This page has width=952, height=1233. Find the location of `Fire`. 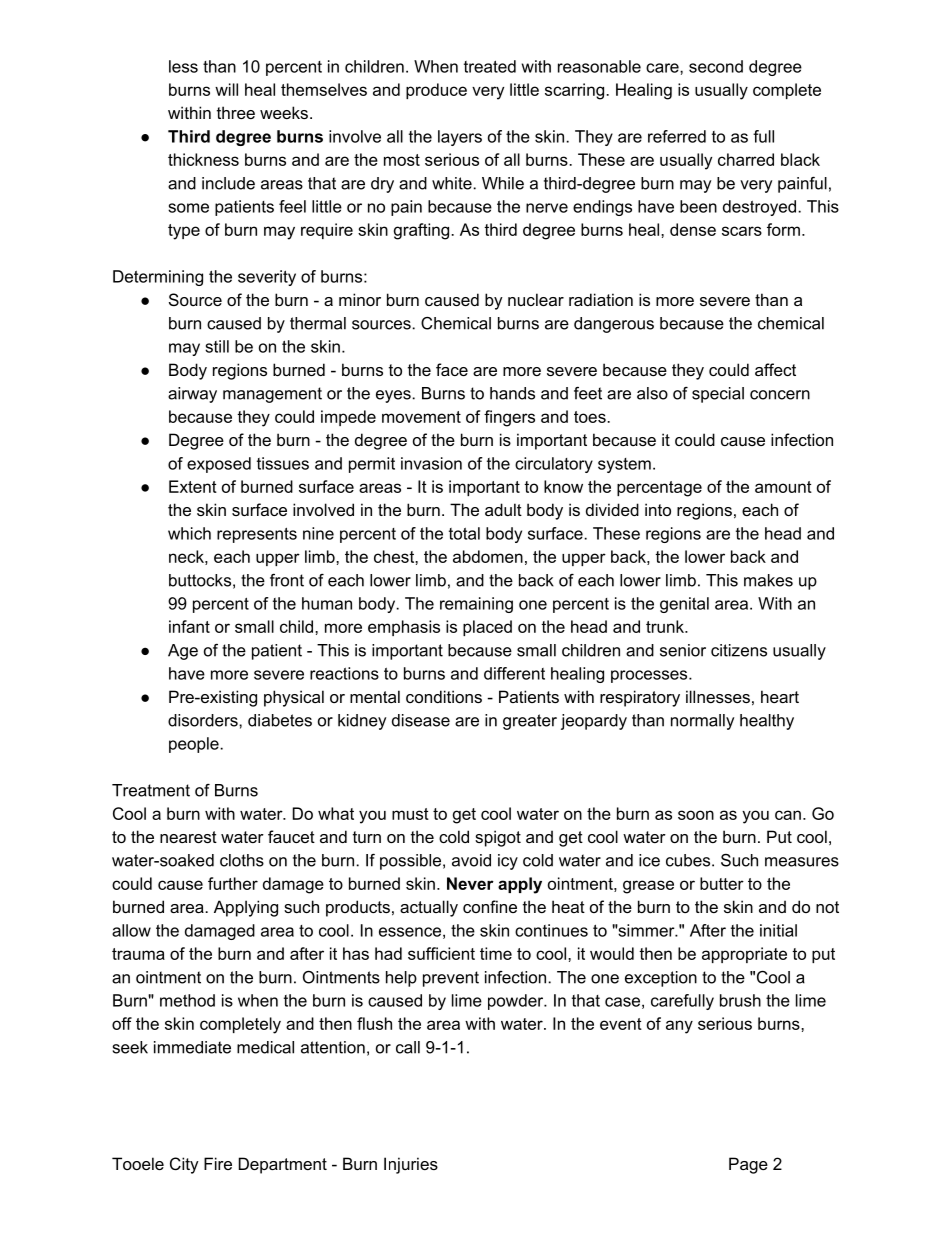

Fire is located at coordinates (218, 1163).
